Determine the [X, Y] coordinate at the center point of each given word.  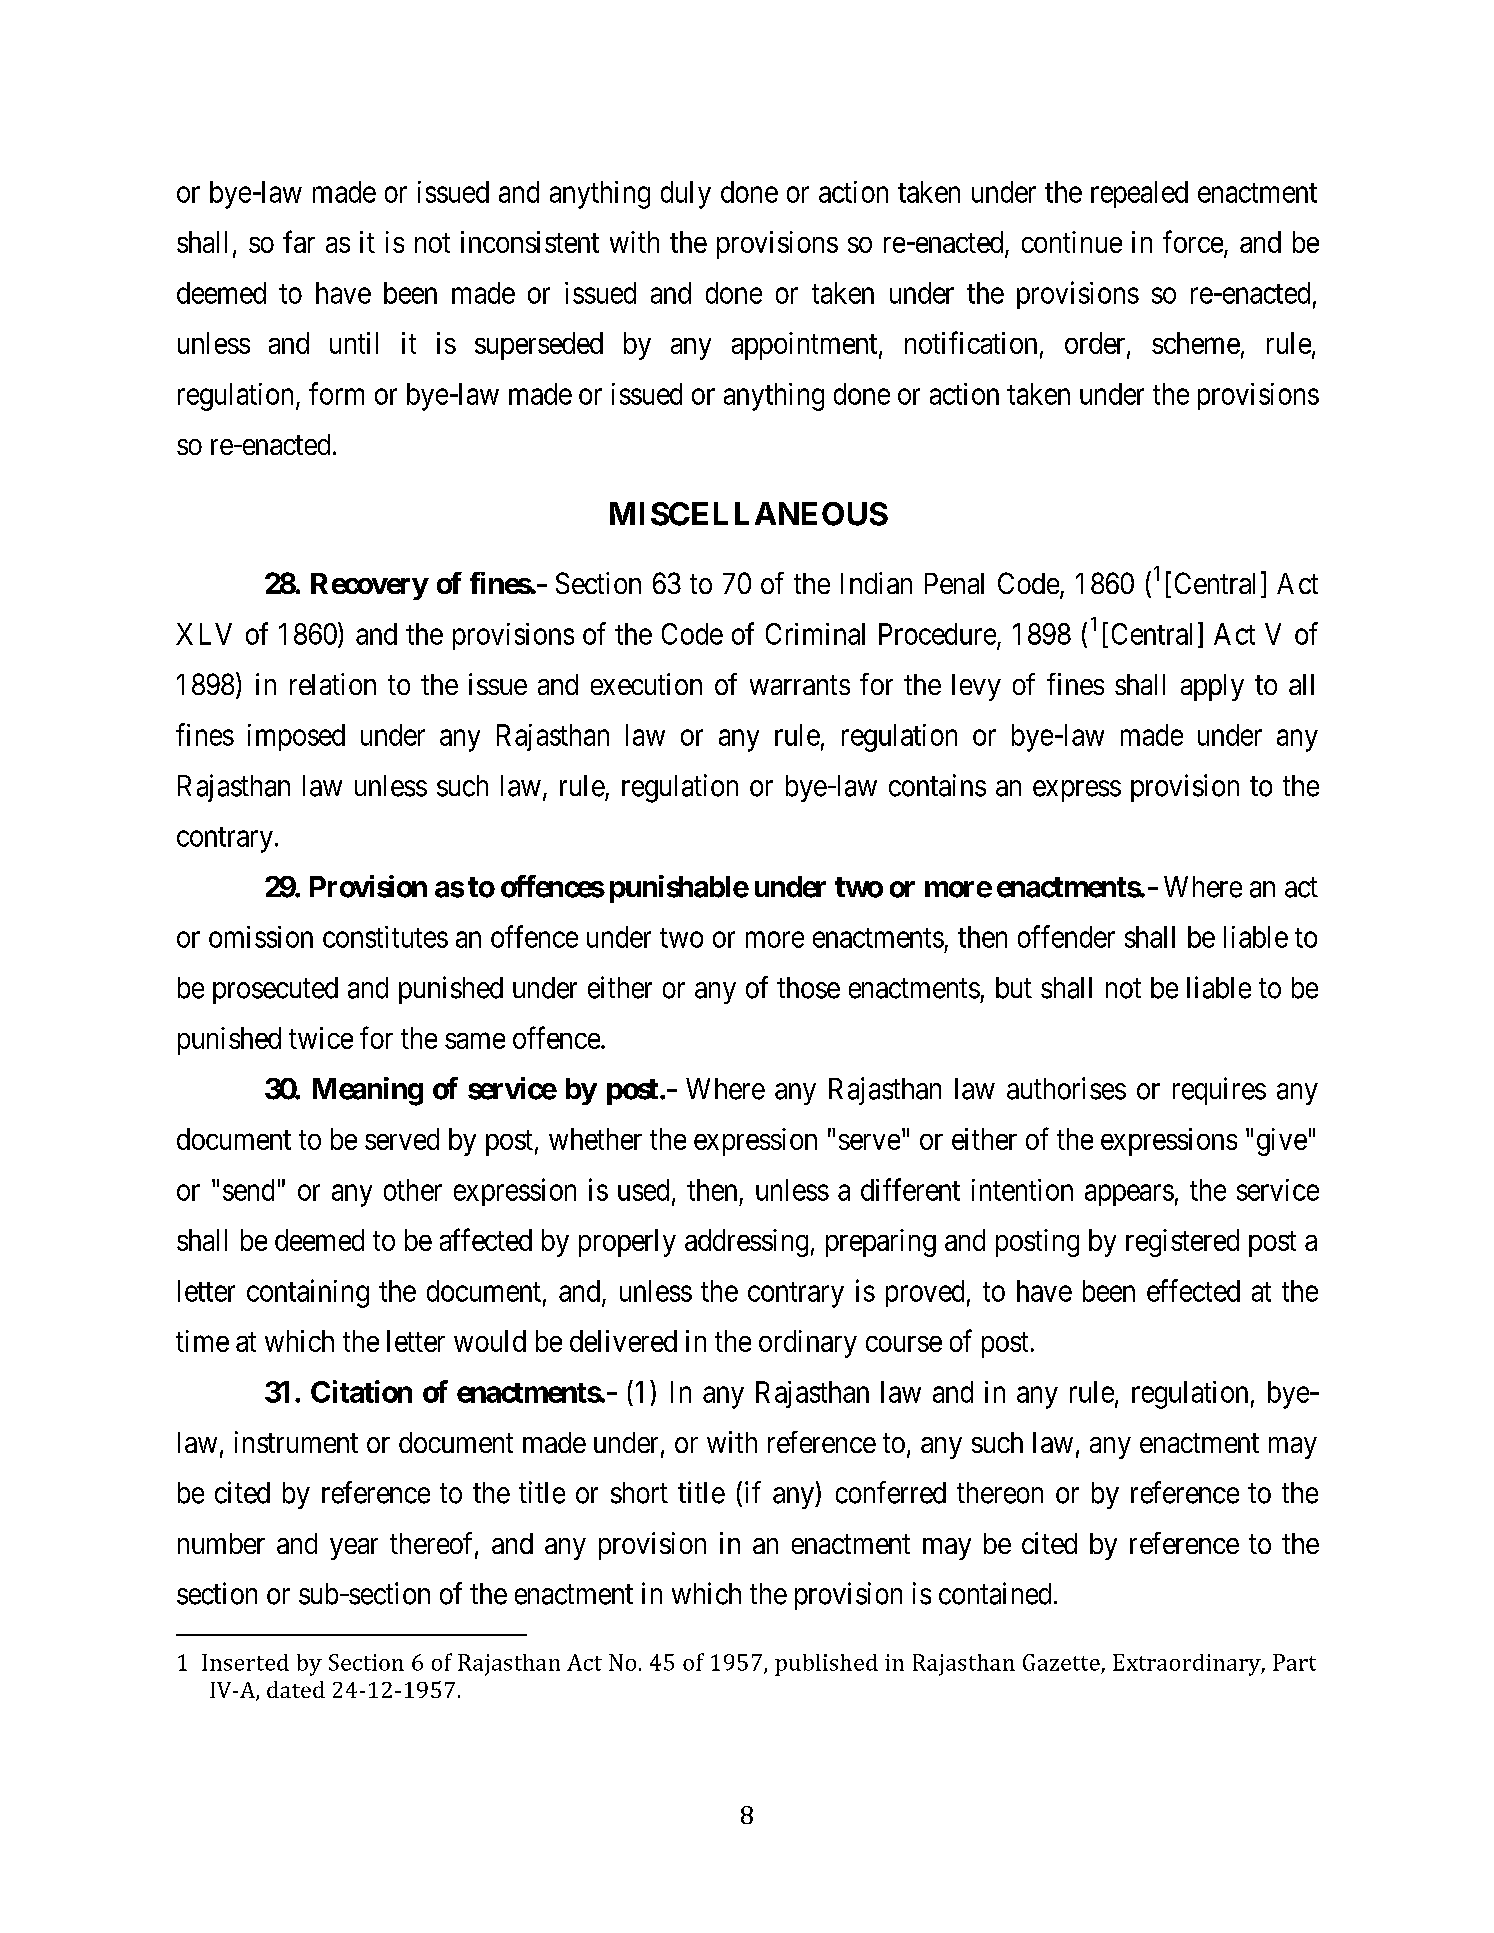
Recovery [369, 586]
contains [937, 785]
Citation [361, 1391]
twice [321, 1038]
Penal [954, 583]
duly [686, 195]
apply [1212, 687]
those [808, 988]
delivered [623, 1341]
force [1193, 241]
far [299, 241]
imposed [296, 737]
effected [1193, 1290]
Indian [876, 583]
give [1282, 1142]
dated [296, 1689]
